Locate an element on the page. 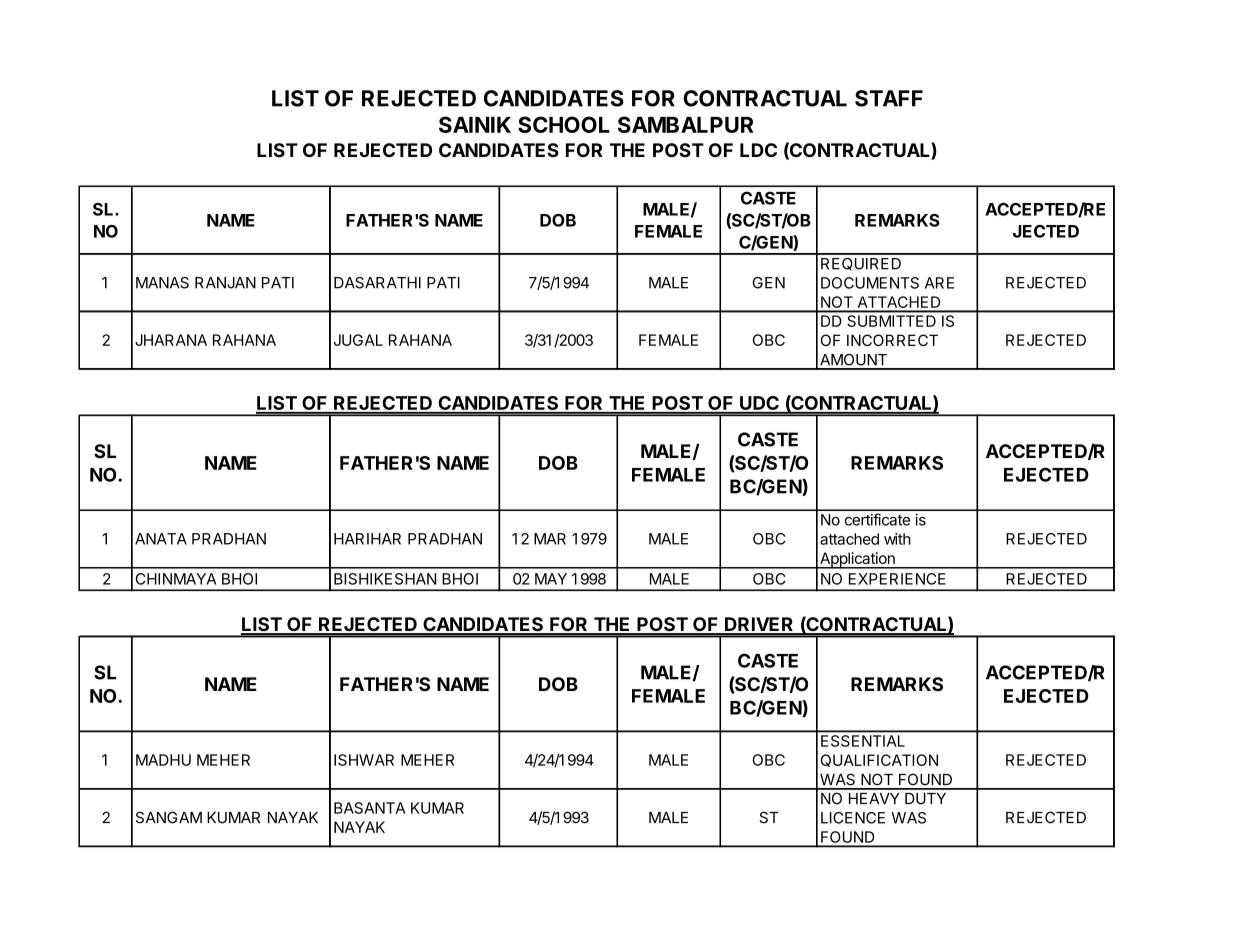  EXPERIENCE is located at coordinates (897, 579).
